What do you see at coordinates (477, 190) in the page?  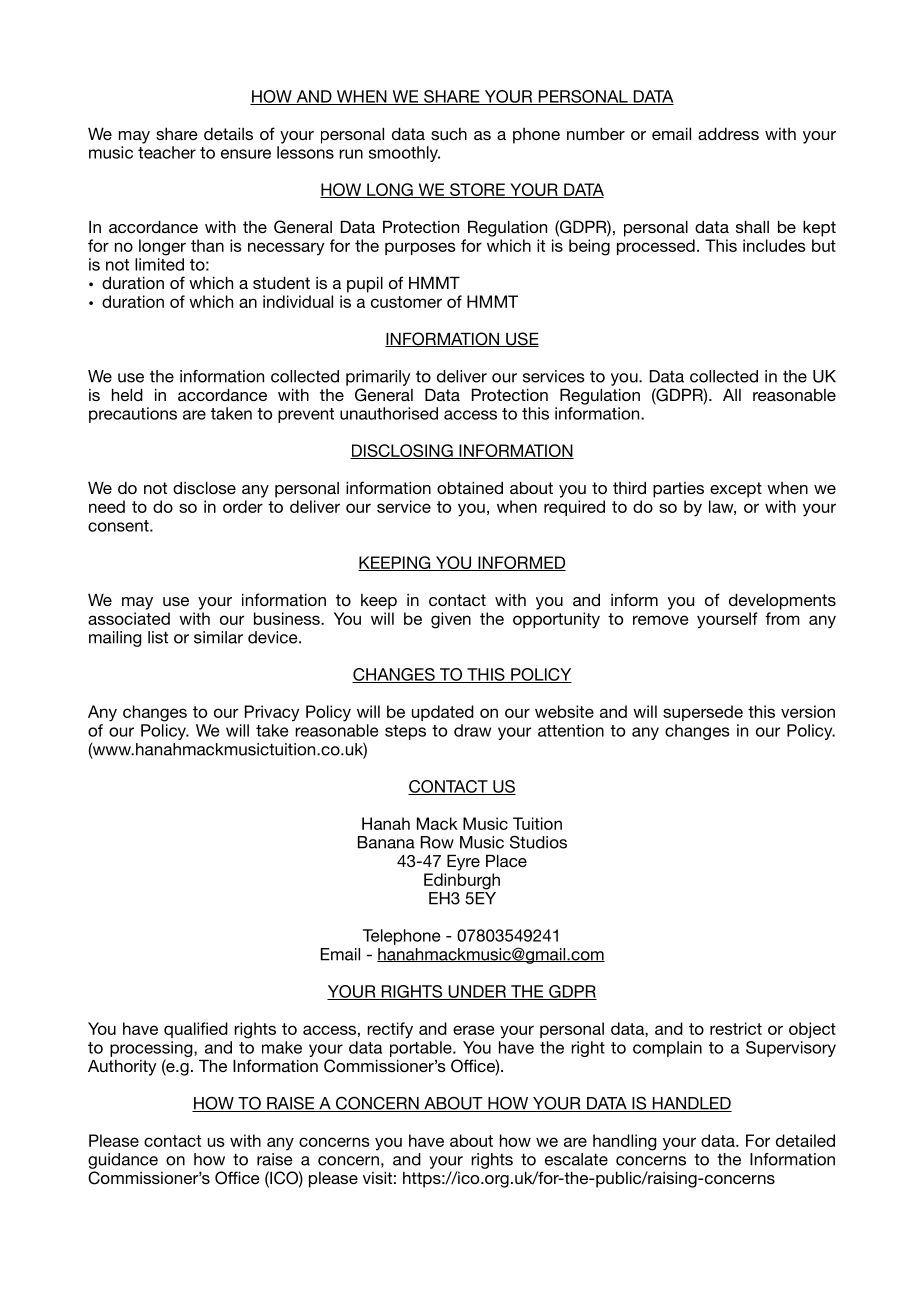 I see `STORE` at bounding box center [477, 190].
